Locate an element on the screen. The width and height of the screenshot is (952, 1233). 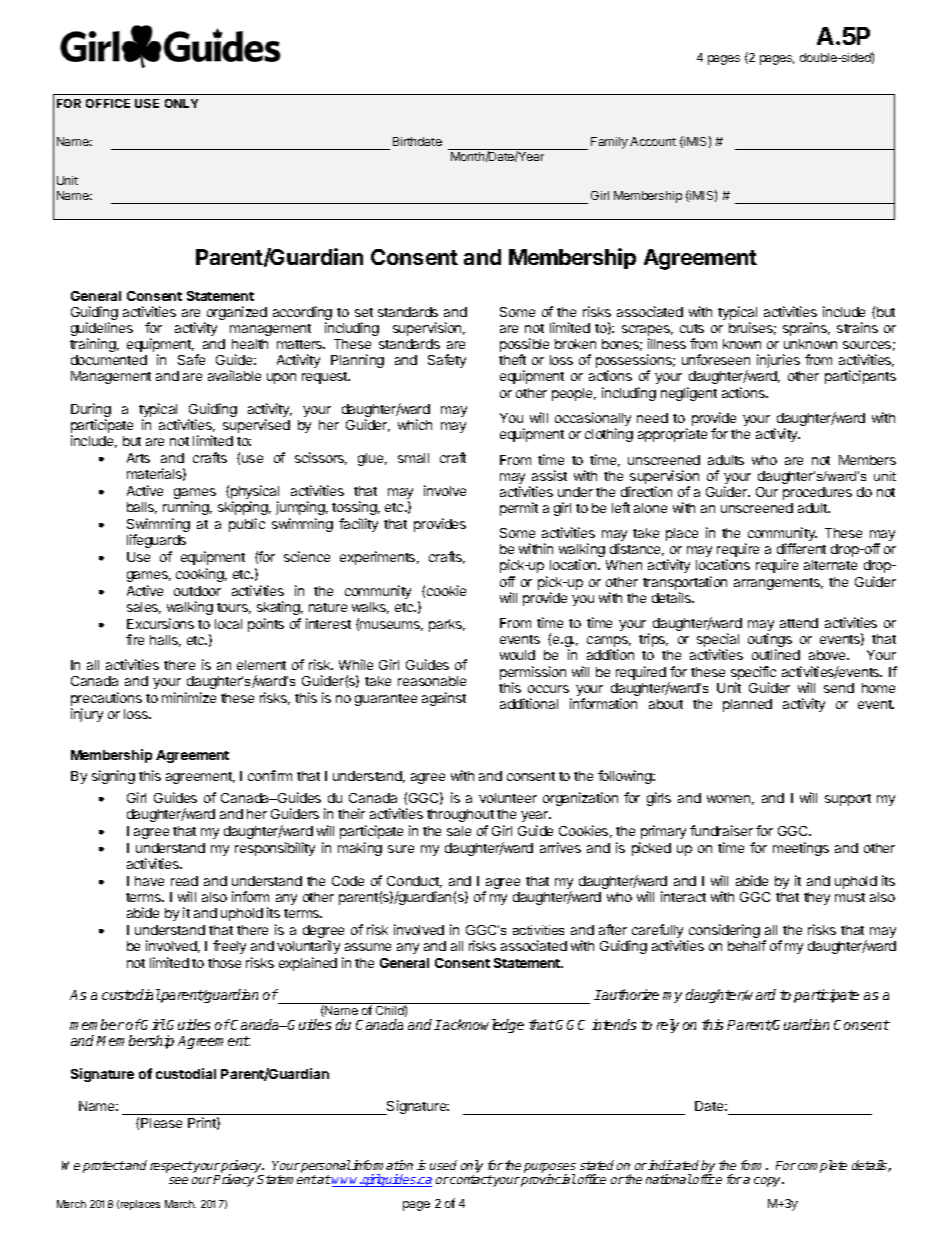
which is located at coordinates (415, 424).
